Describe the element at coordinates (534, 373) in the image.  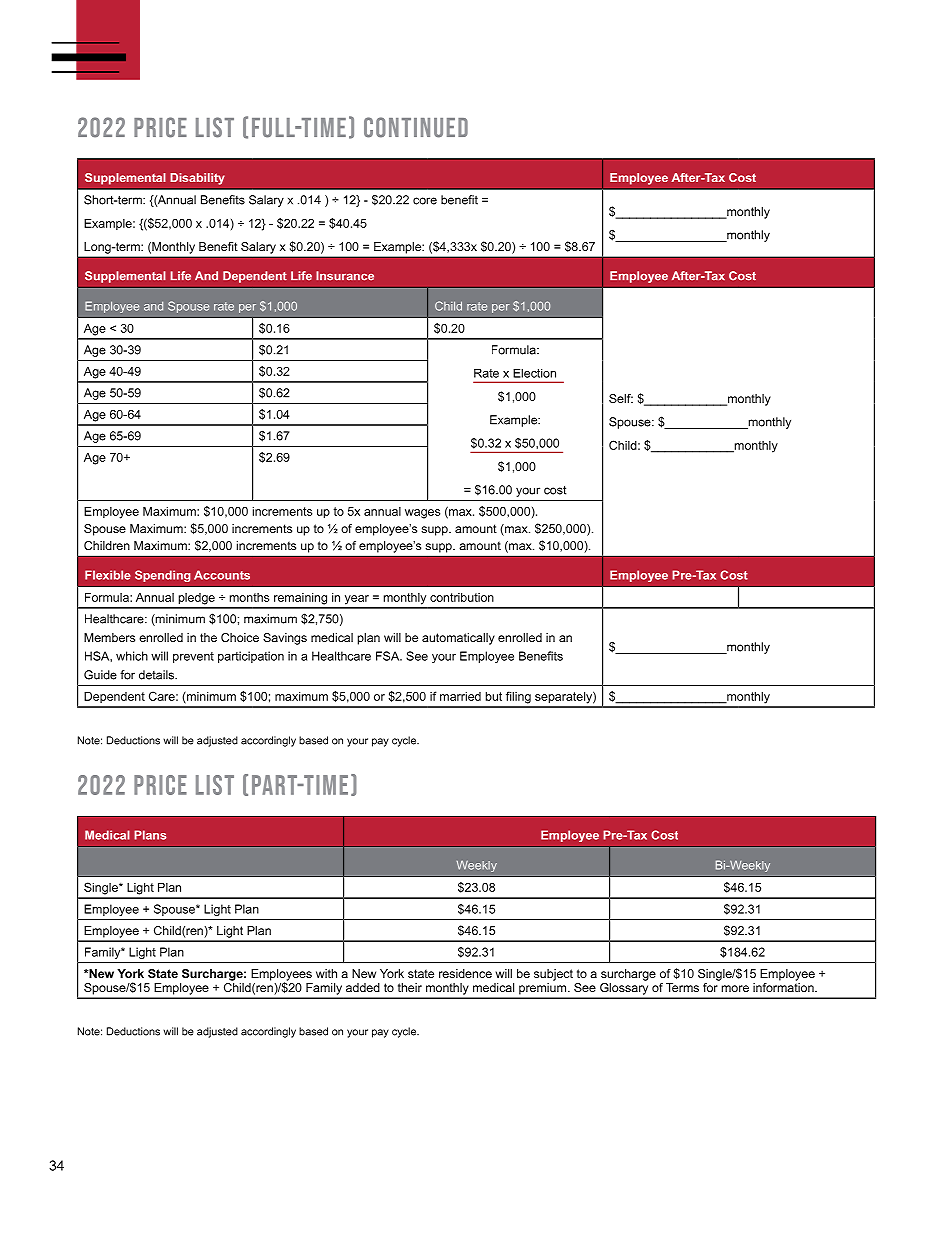
I see `Election` at that location.
